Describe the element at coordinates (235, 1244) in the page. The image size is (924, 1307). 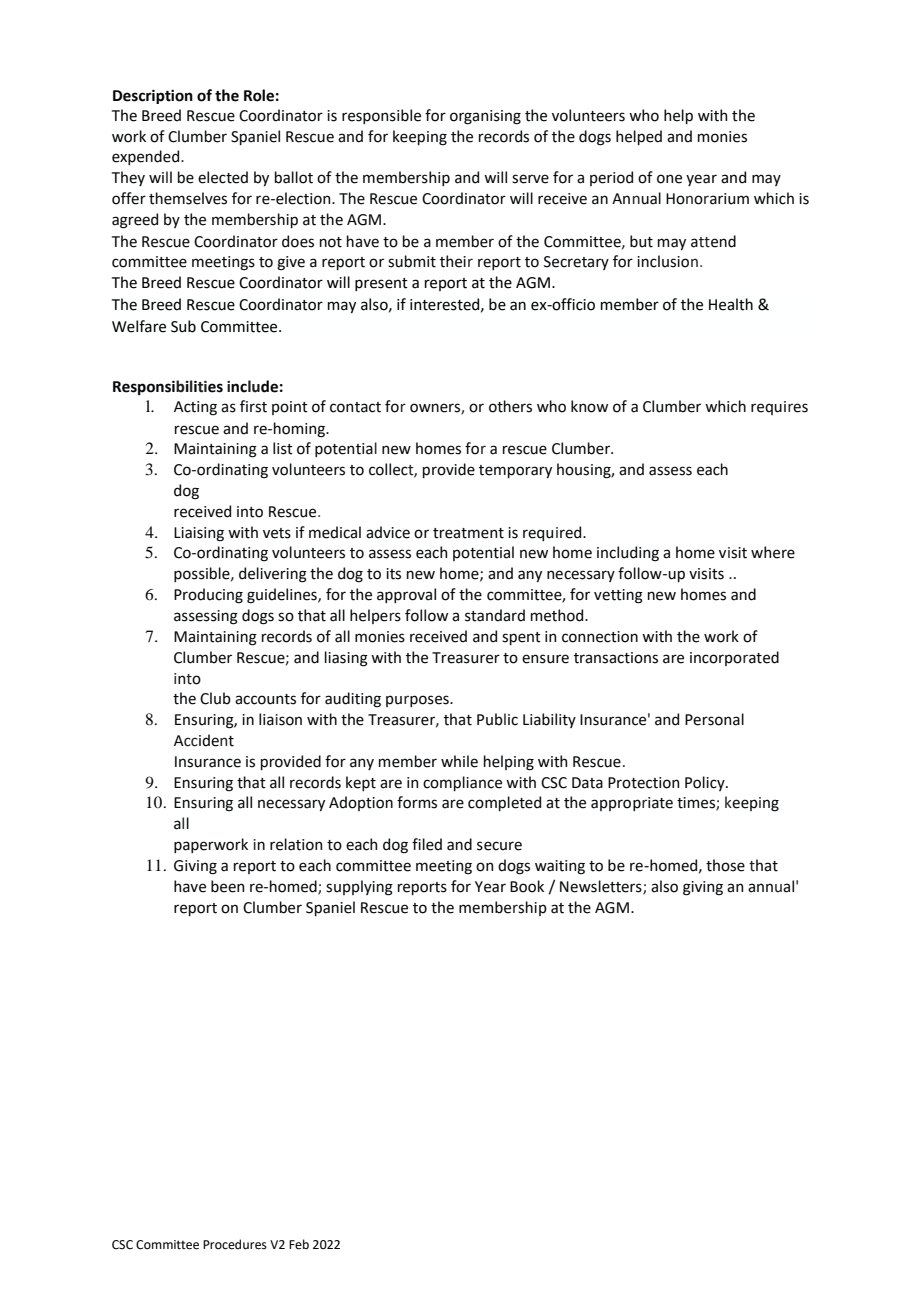
I see `Procedures` at that location.
